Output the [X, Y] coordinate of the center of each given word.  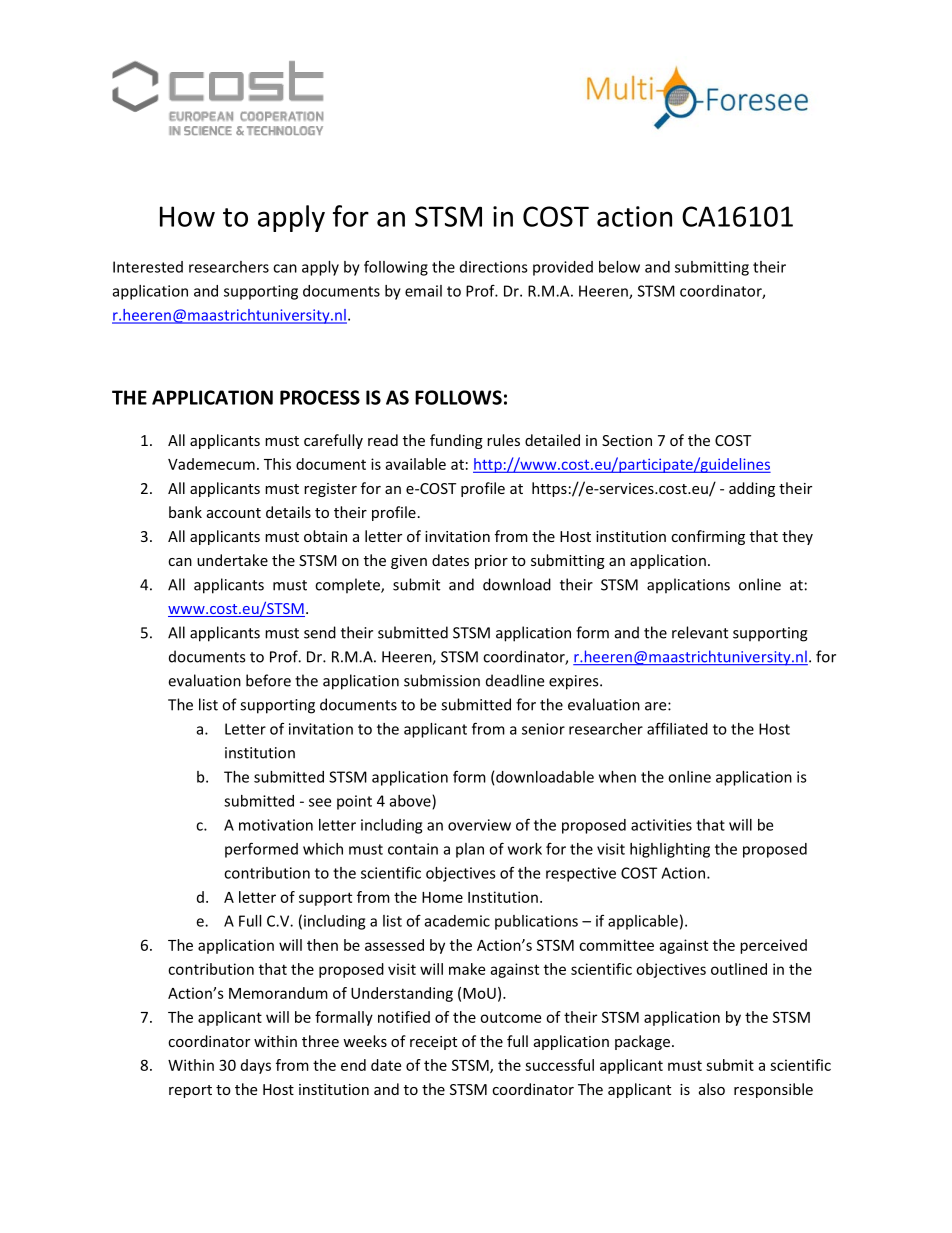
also [712, 1089]
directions [494, 267]
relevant [700, 632]
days [256, 1066]
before [268, 680]
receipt [433, 1043]
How [187, 216]
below [619, 267]
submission [442, 680]
